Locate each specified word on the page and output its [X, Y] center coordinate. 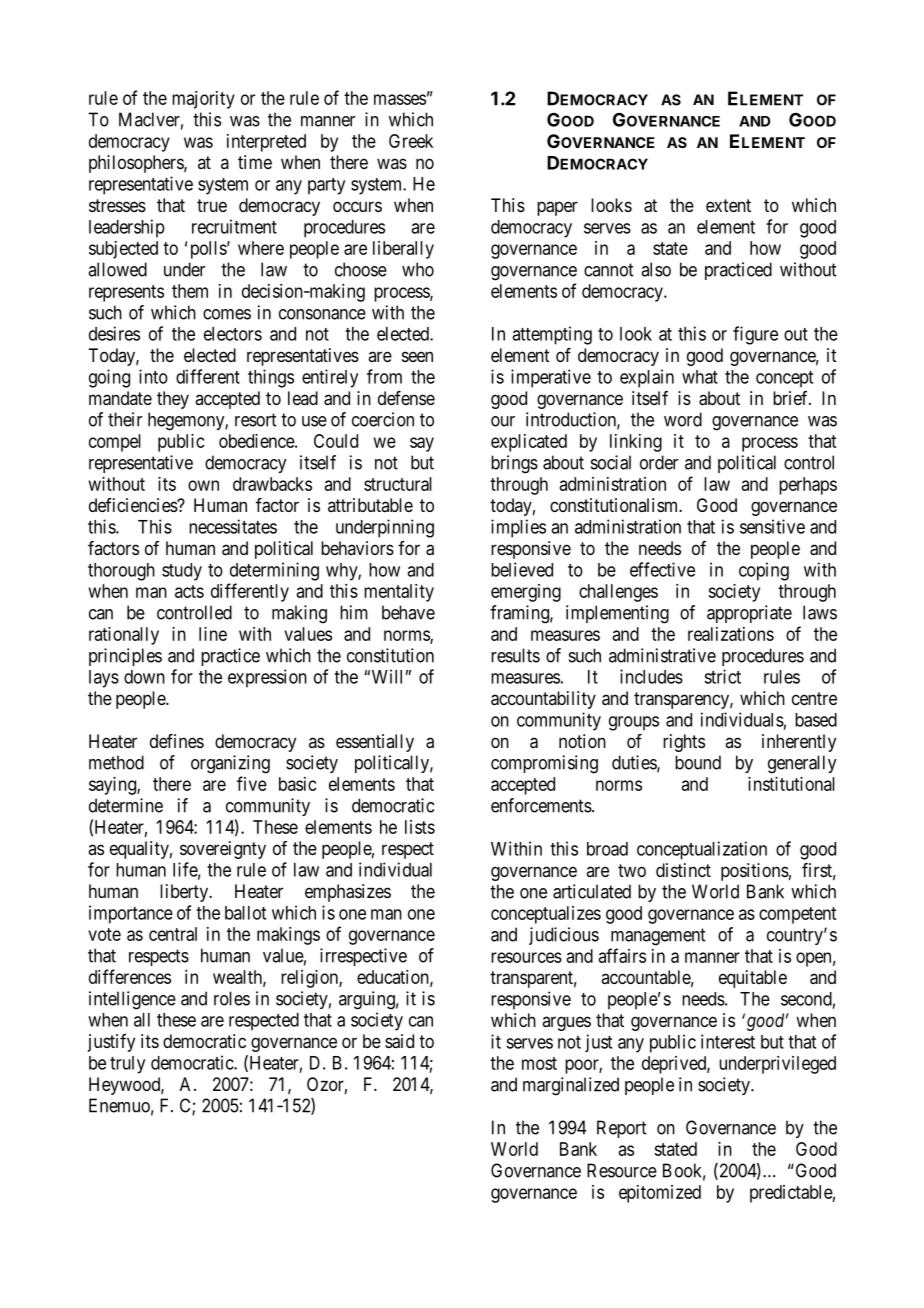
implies [518, 528]
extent [728, 205]
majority [203, 100]
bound [698, 762]
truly [127, 1065]
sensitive [772, 526]
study [182, 572]
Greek [411, 141]
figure [755, 335]
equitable [753, 979]
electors [233, 334]
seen [417, 356]
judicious [564, 936]
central [173, 934]
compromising [544, 764]
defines [177, 741]
